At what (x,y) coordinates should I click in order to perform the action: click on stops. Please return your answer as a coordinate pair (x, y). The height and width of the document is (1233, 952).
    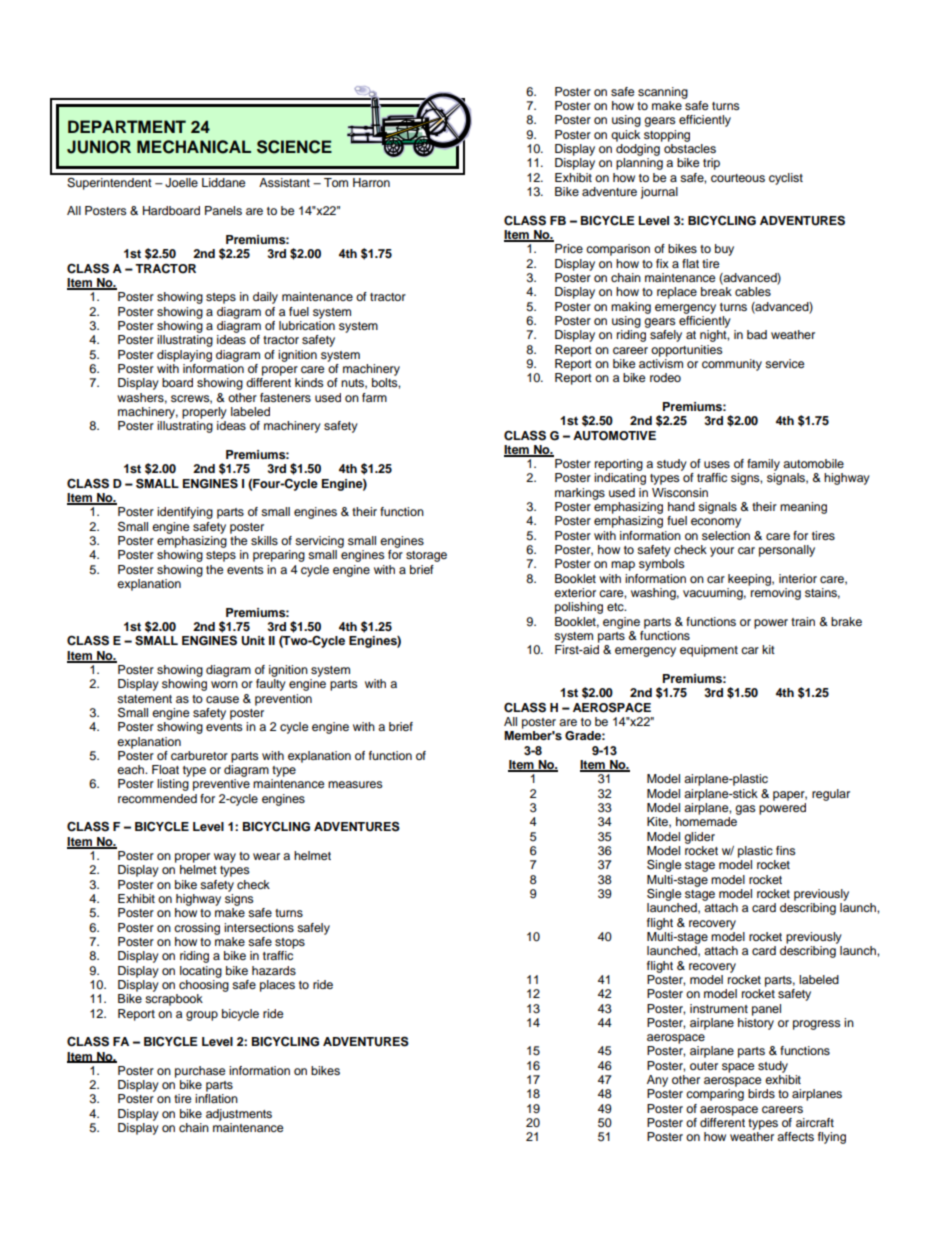
    Looking at the image, I should click on (290, 943).
